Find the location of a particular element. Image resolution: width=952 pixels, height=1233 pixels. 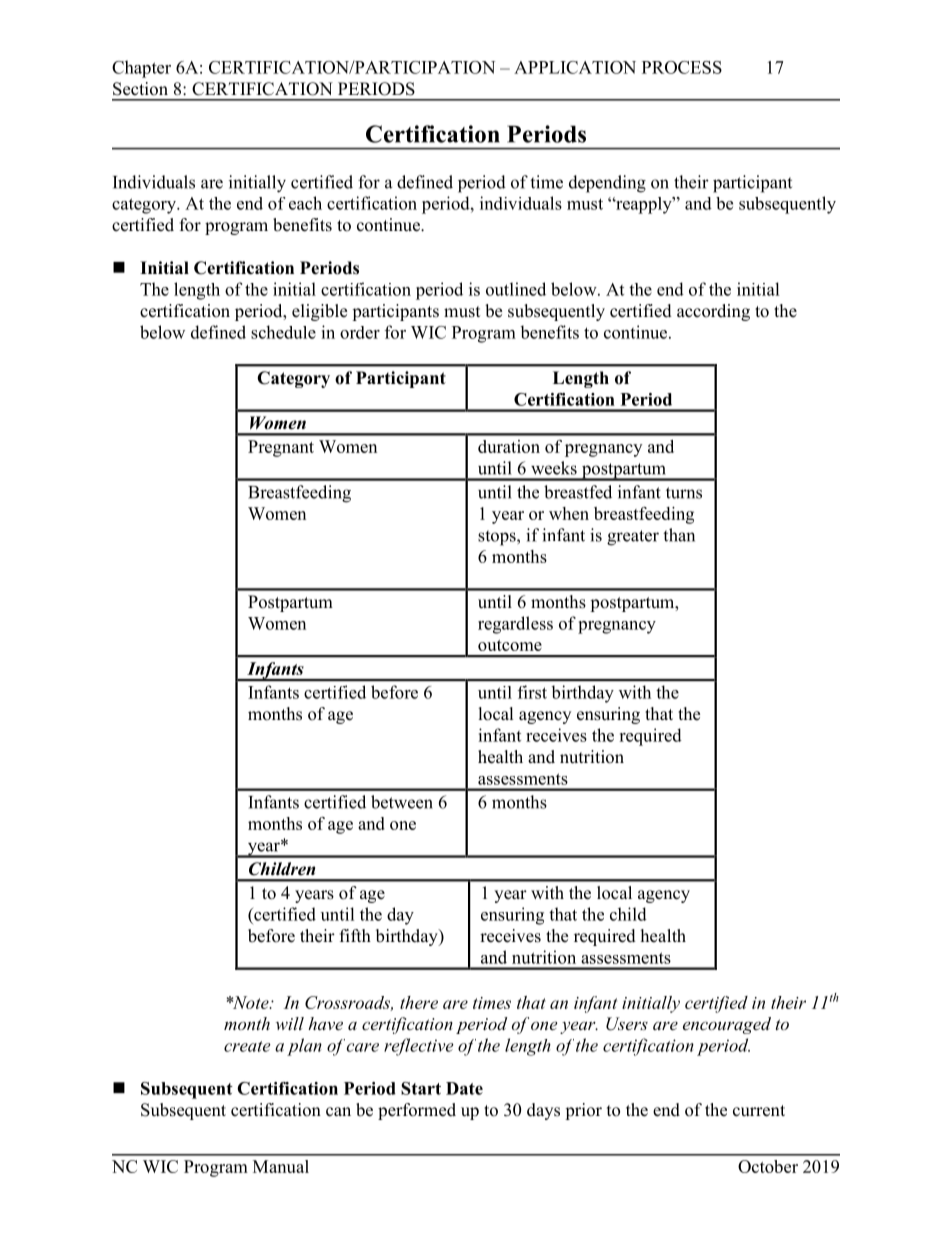

APPLICATION is located at coordinates (575, 67).
